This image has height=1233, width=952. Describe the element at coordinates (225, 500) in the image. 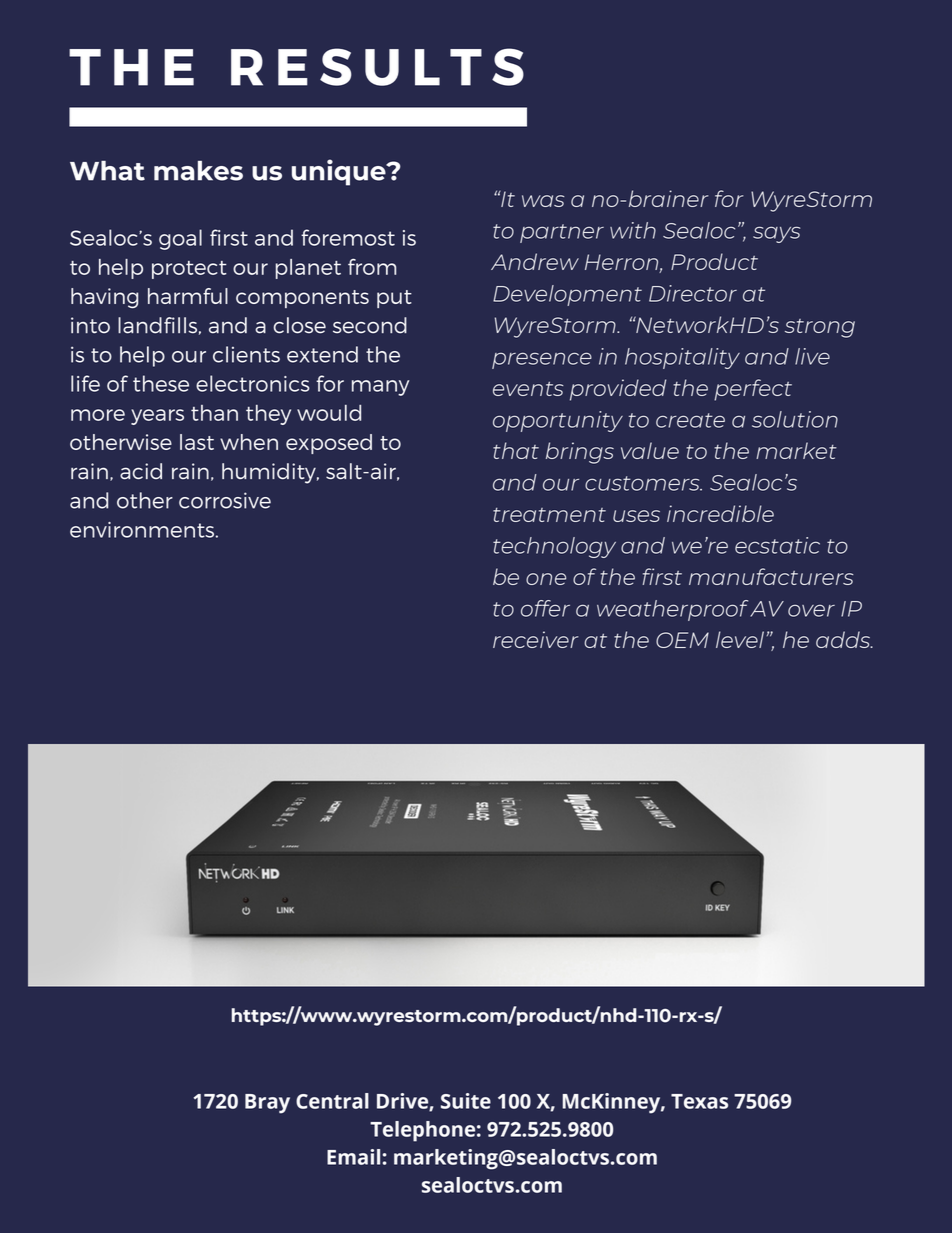

I see `corrosive` at that location.
